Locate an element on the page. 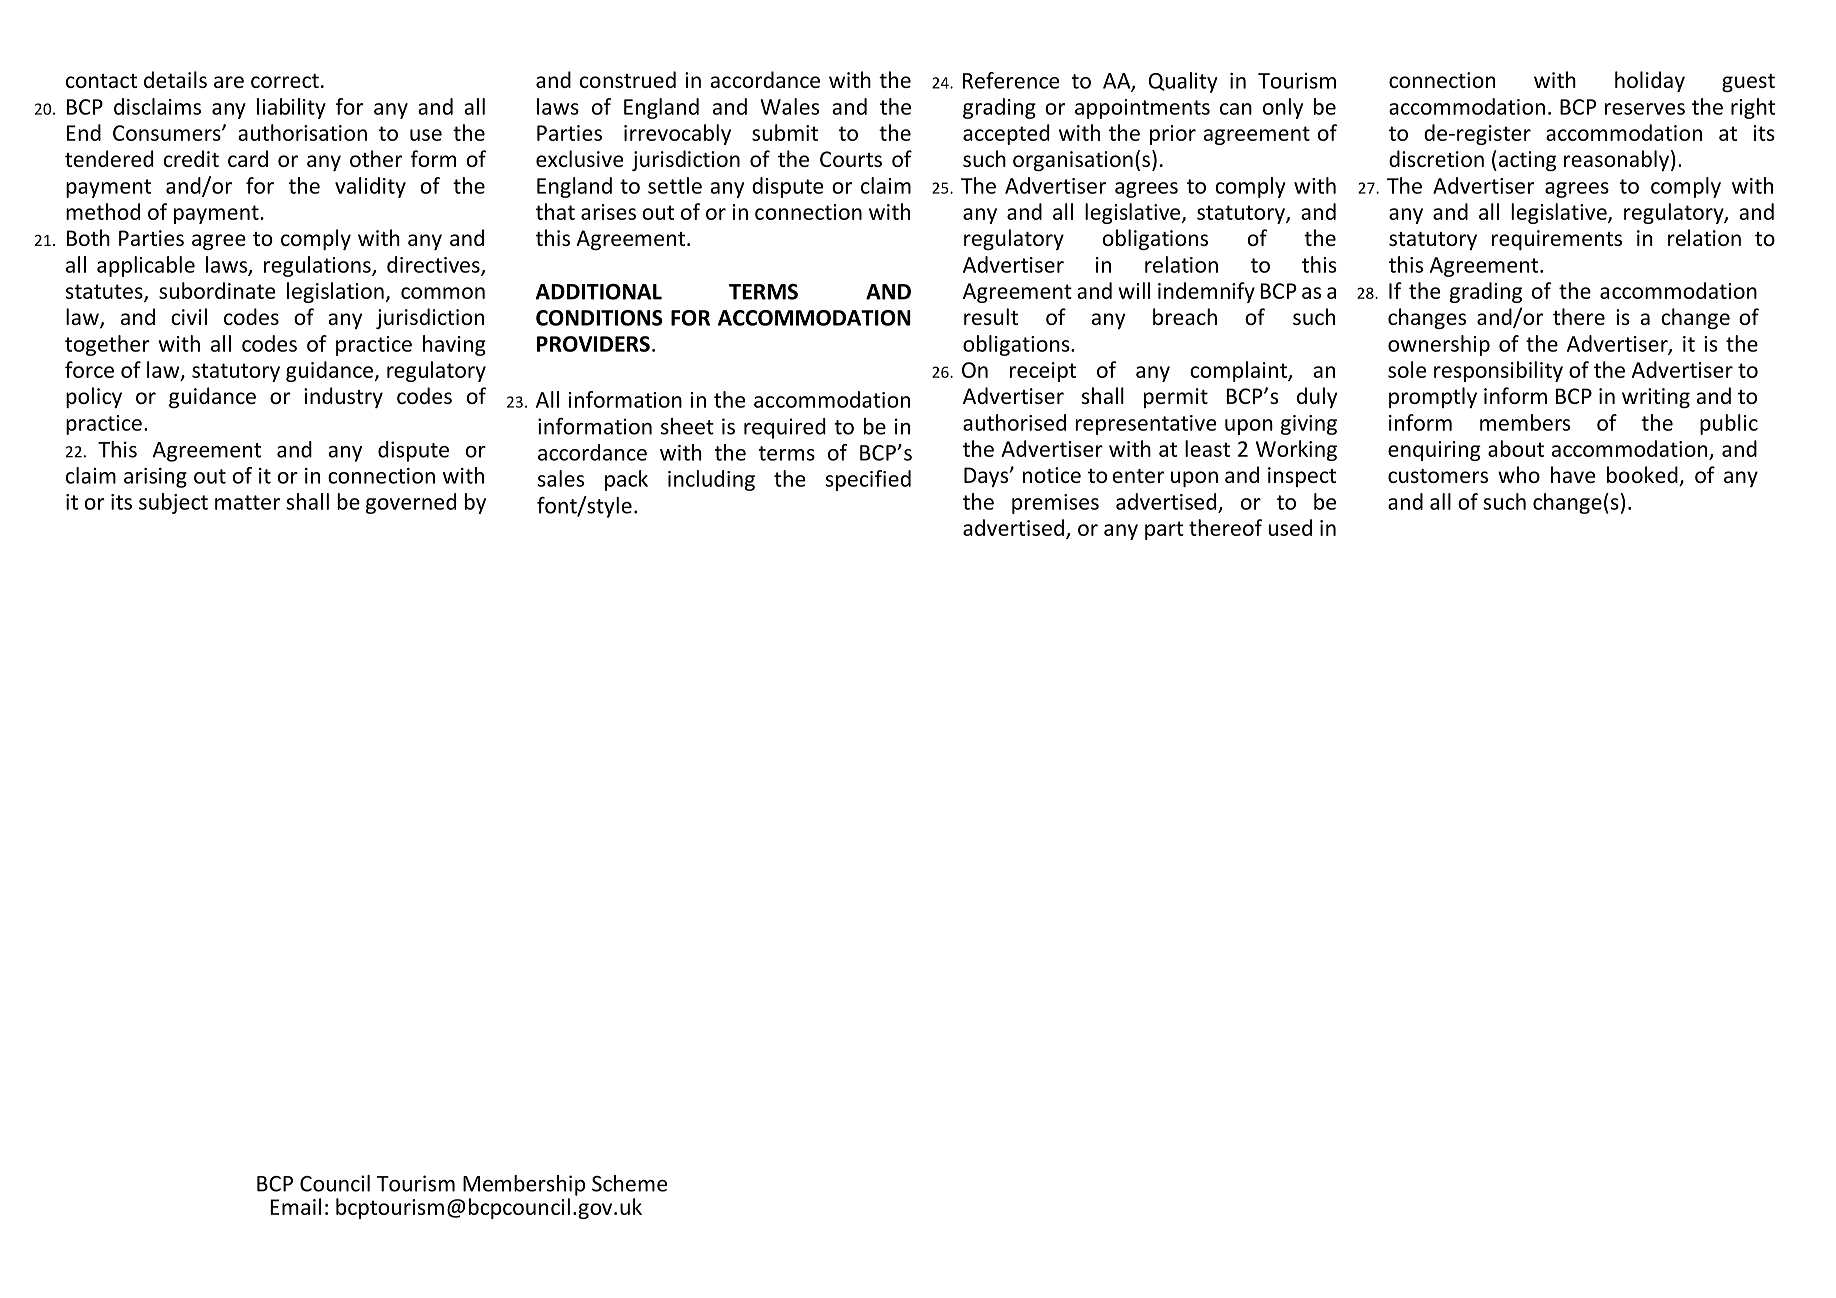  liability is located at coordinates (291, 108).
